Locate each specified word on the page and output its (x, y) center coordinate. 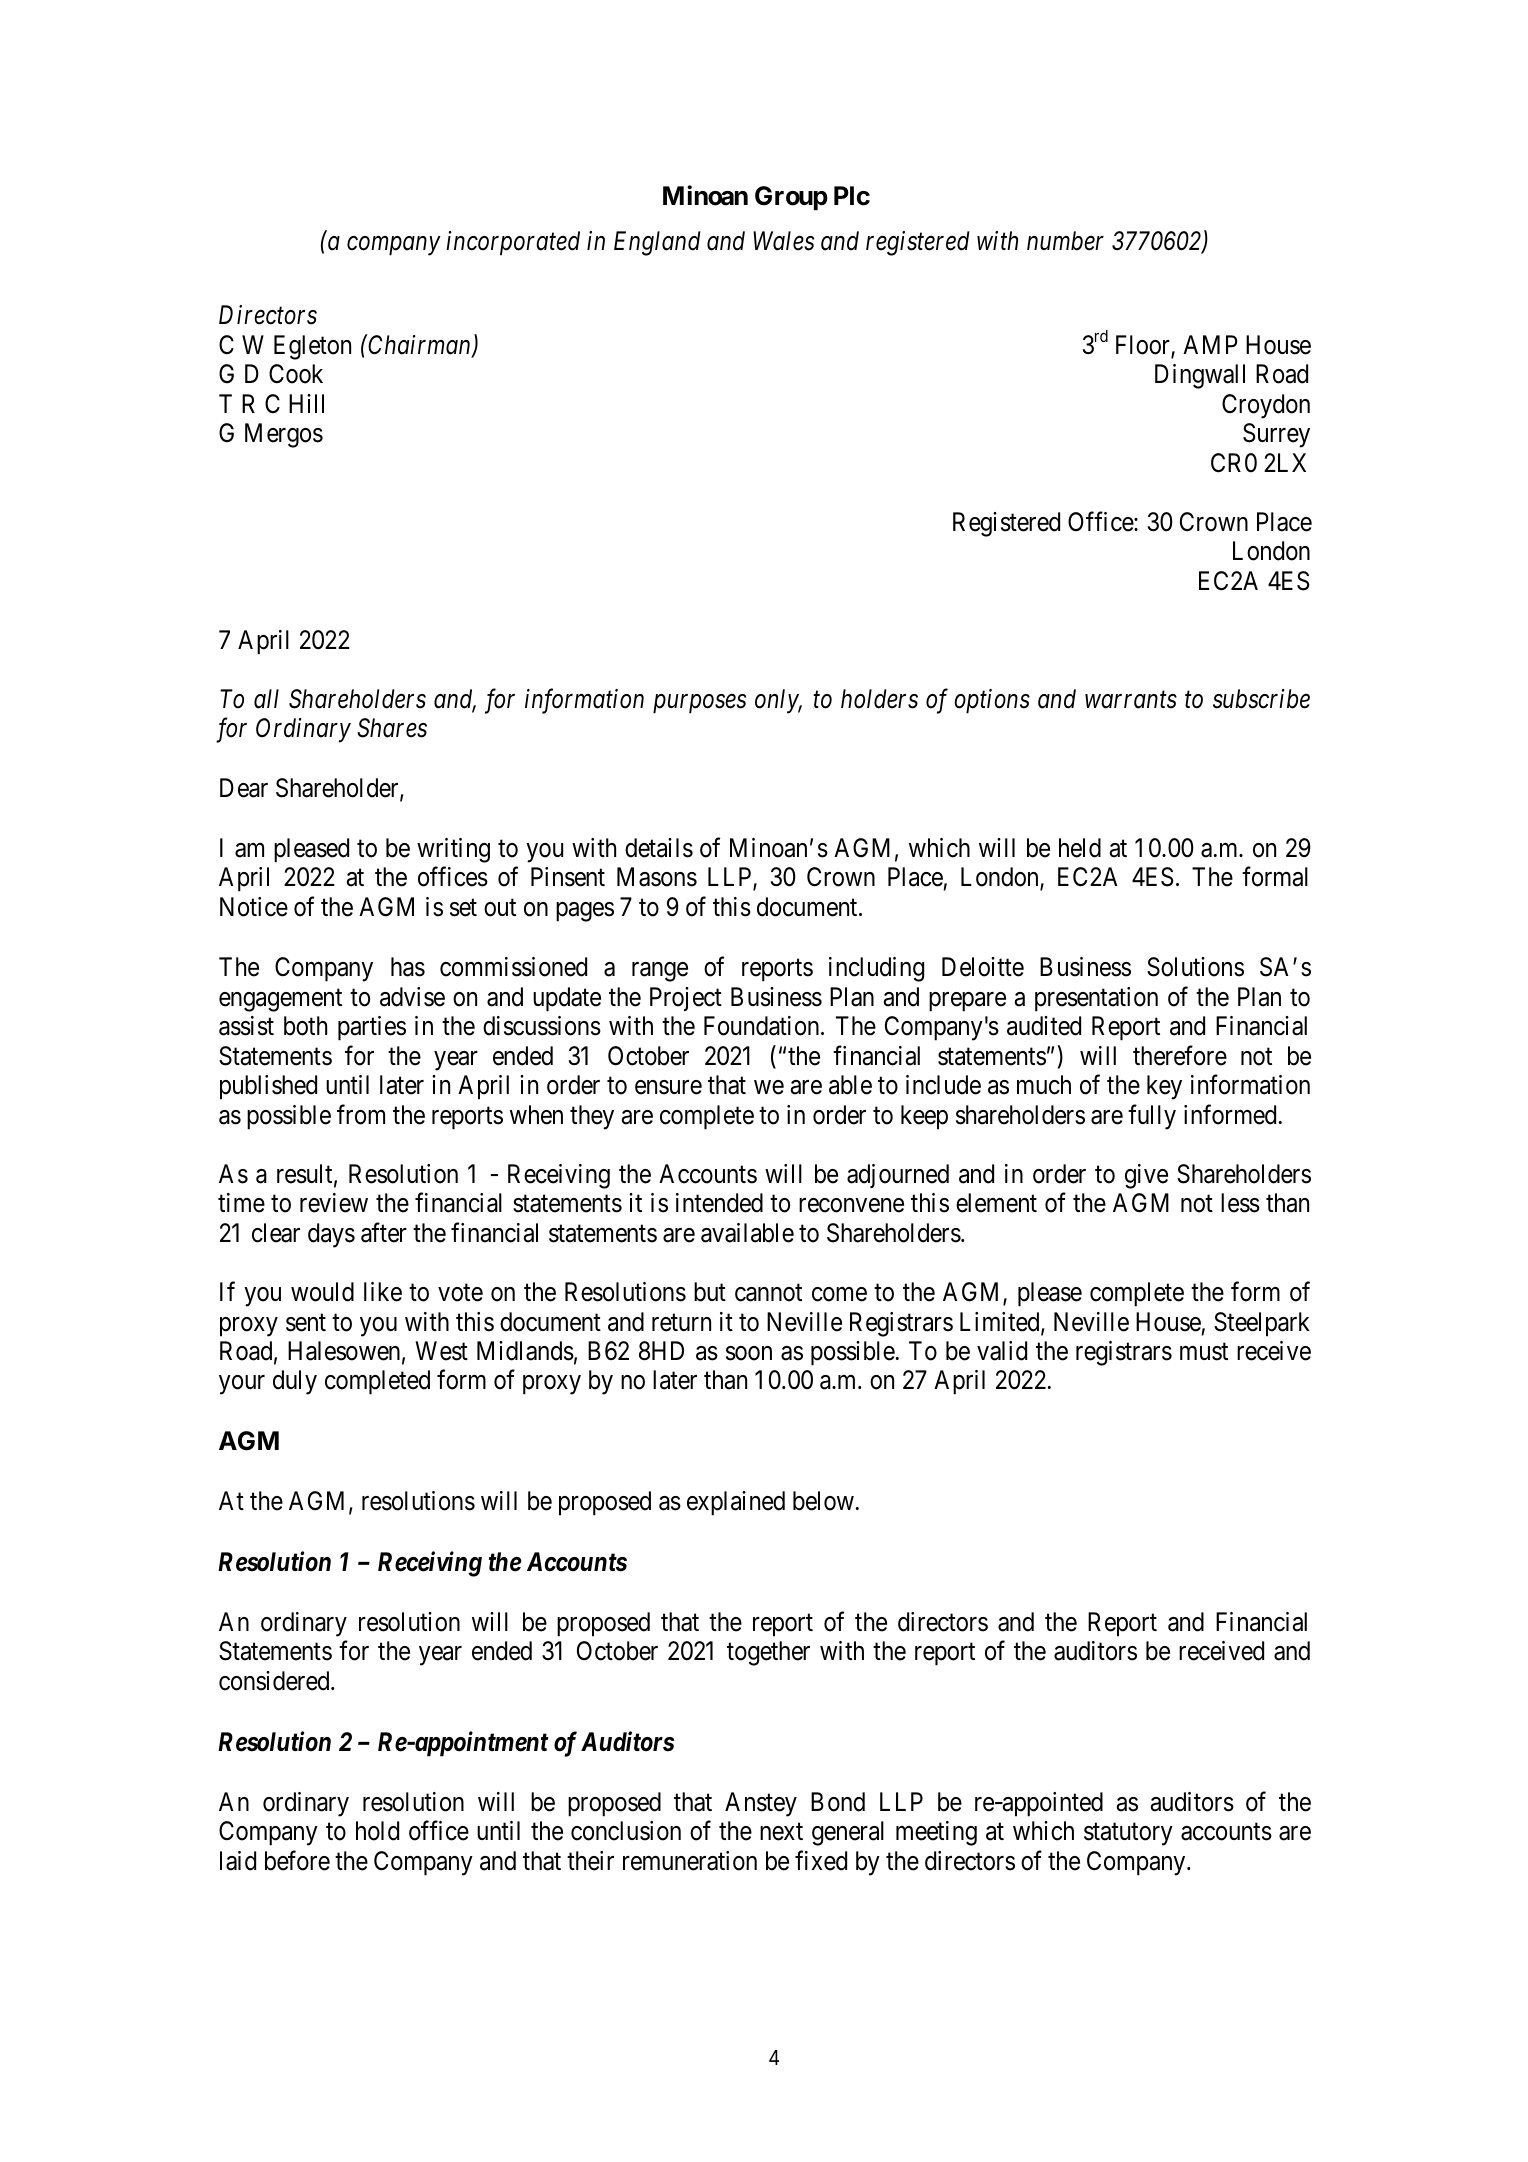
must (1204, 1352)
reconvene (851, 1206)
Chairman (420, 346)
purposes (699, 704)
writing (453, 850)
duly (295, 1382)
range (660, 972)
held (1080, 848)
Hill (306, 403)
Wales (783, 241)
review (334, 1203)
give (1146, 1176)
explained (736, 1503)
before (297, 1860)
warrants (1131, 700)
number (1065, 241)
